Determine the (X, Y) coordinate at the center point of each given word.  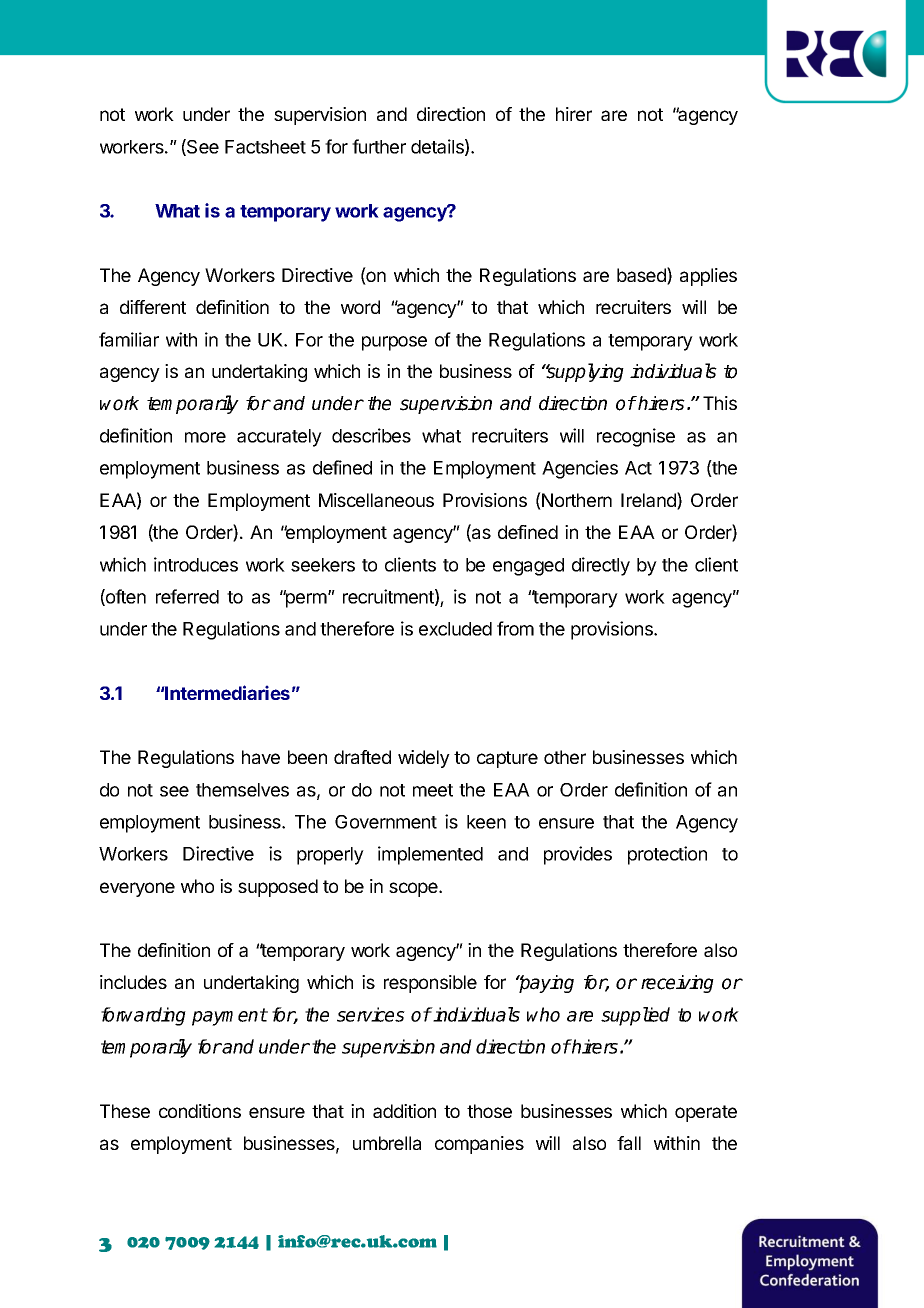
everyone (137, 889)
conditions (200, 1111)
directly (601, 566)
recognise (636, 437)
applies (708, 277)
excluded (455, 629)
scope (414, 889)
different (153, 307)
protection (667, 855)
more (205, 437)
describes (371, 435)
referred (187, 596)
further (379, 146)
